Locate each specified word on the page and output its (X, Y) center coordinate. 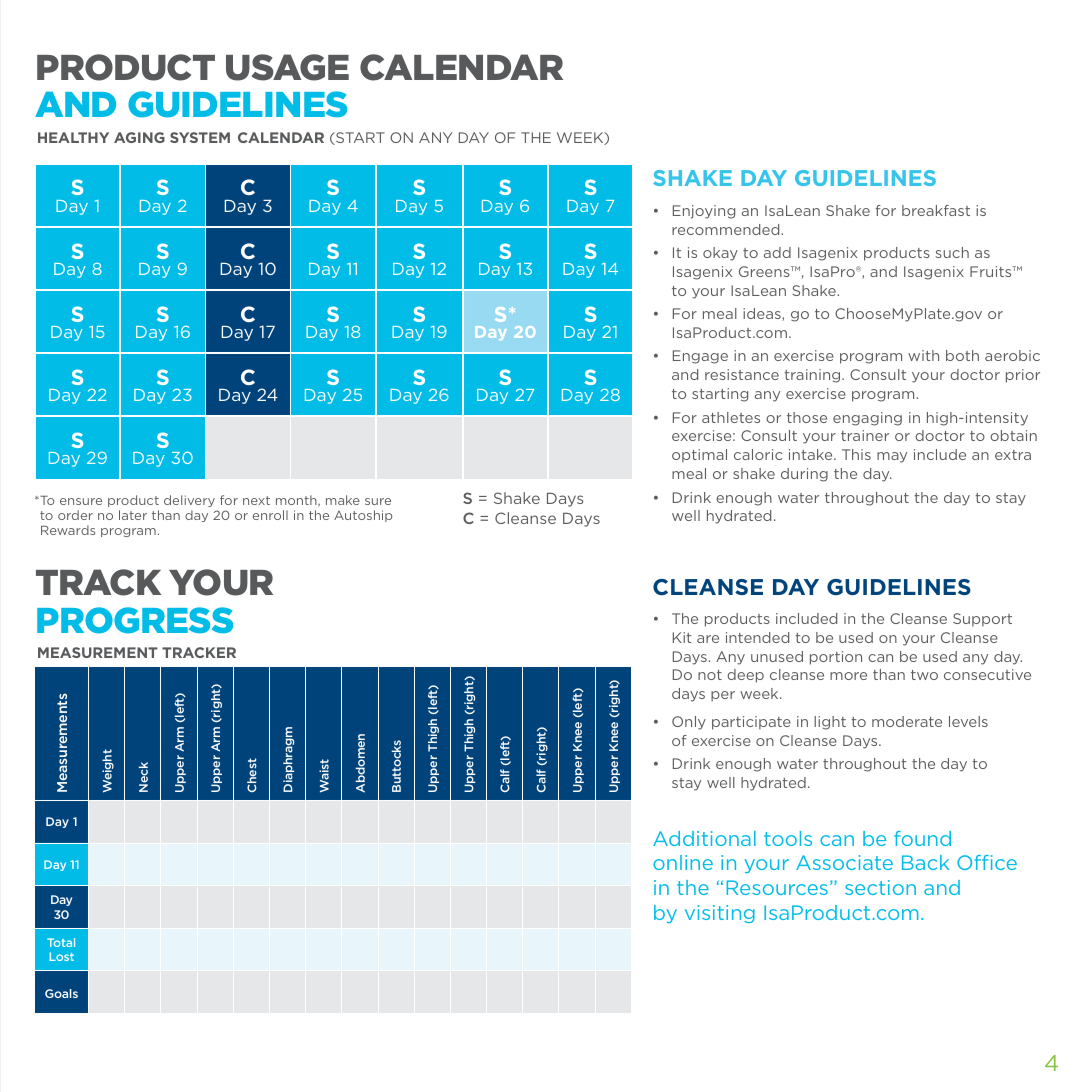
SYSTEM (200, 137)
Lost (62, 956)
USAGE (287, 67)
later (133, 515)
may (892, 457)
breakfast (936, 210)
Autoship (363, 516)
